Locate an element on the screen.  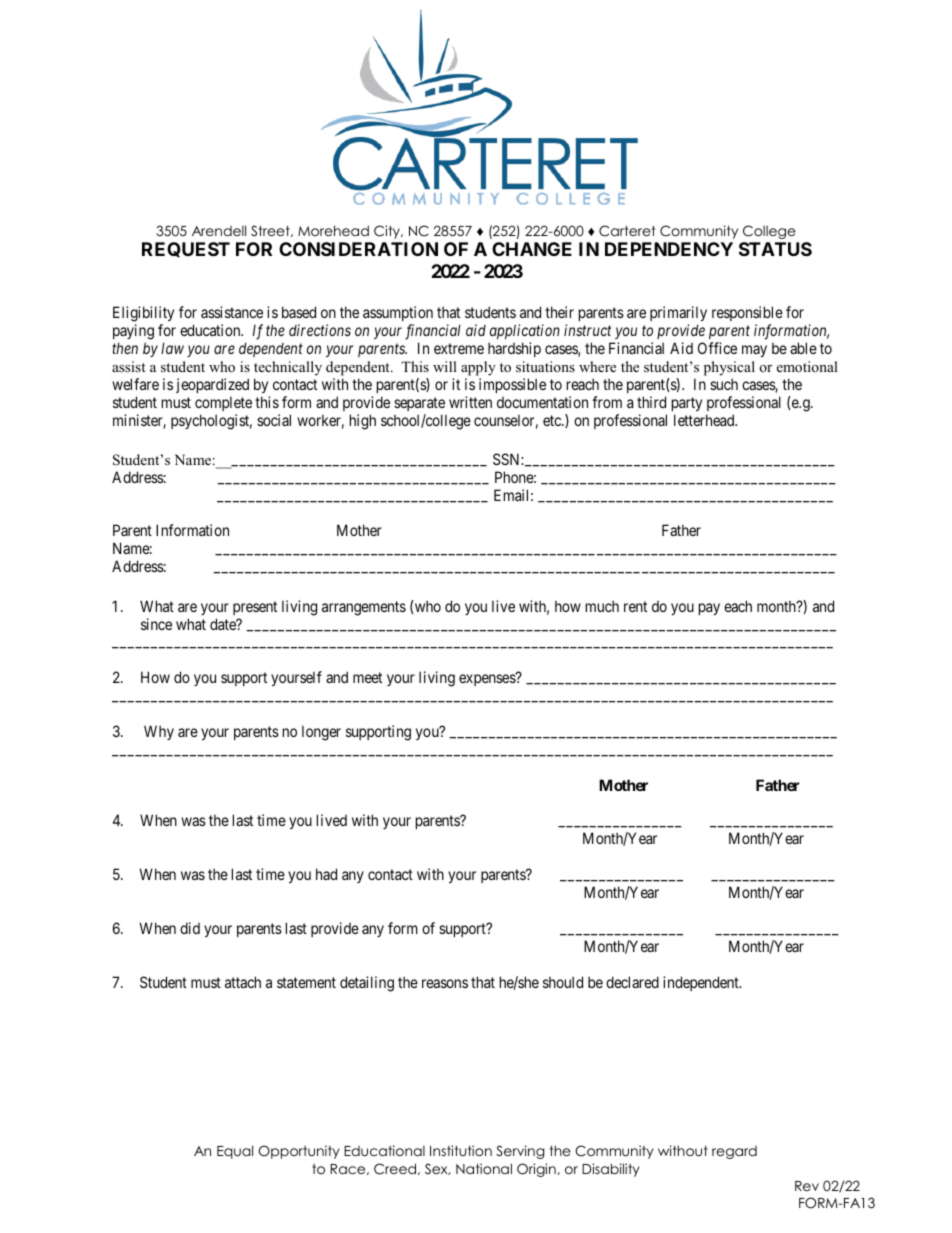
DEPENDENCY is located at coordinates (669, 249).
